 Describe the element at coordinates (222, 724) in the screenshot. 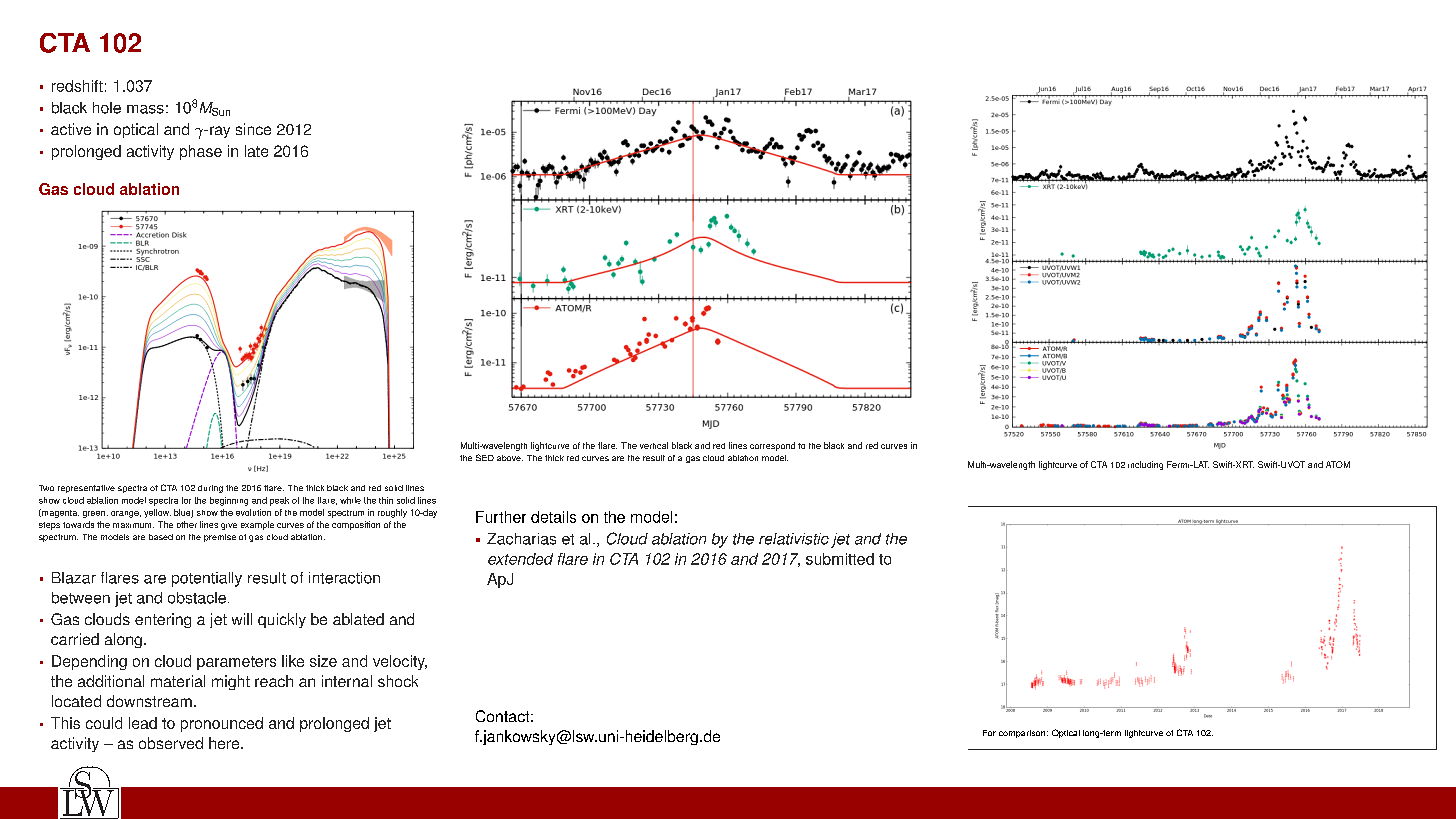

I see `pronounced` at that location.
